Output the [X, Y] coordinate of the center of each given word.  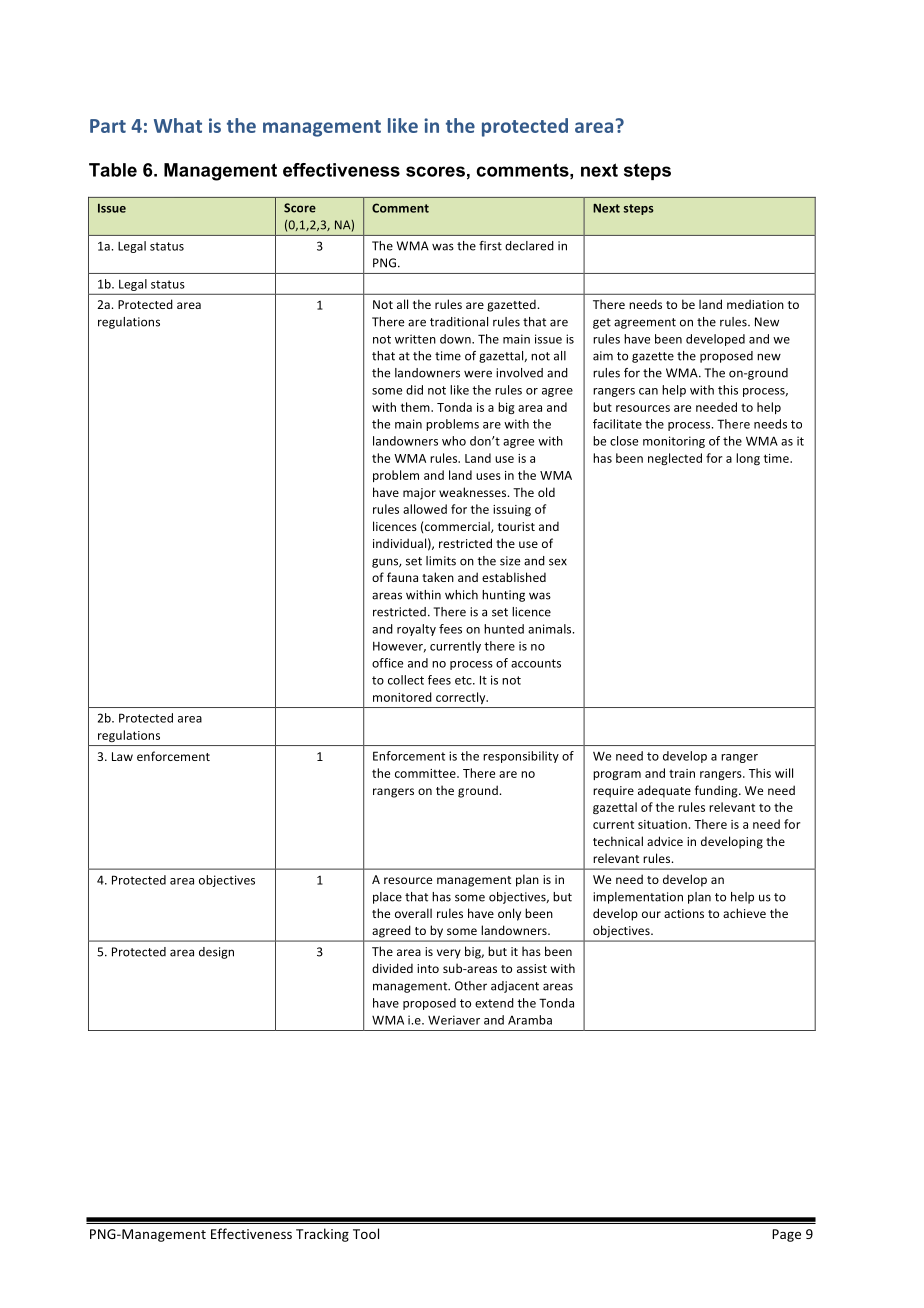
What [178, 125]
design [216, 953]
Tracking [322, 1235]
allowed [425, 509]
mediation [755, 304]
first [490, 246]
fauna [402, 577]
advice [665, 841]
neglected [675, 459]
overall [413, 913]
